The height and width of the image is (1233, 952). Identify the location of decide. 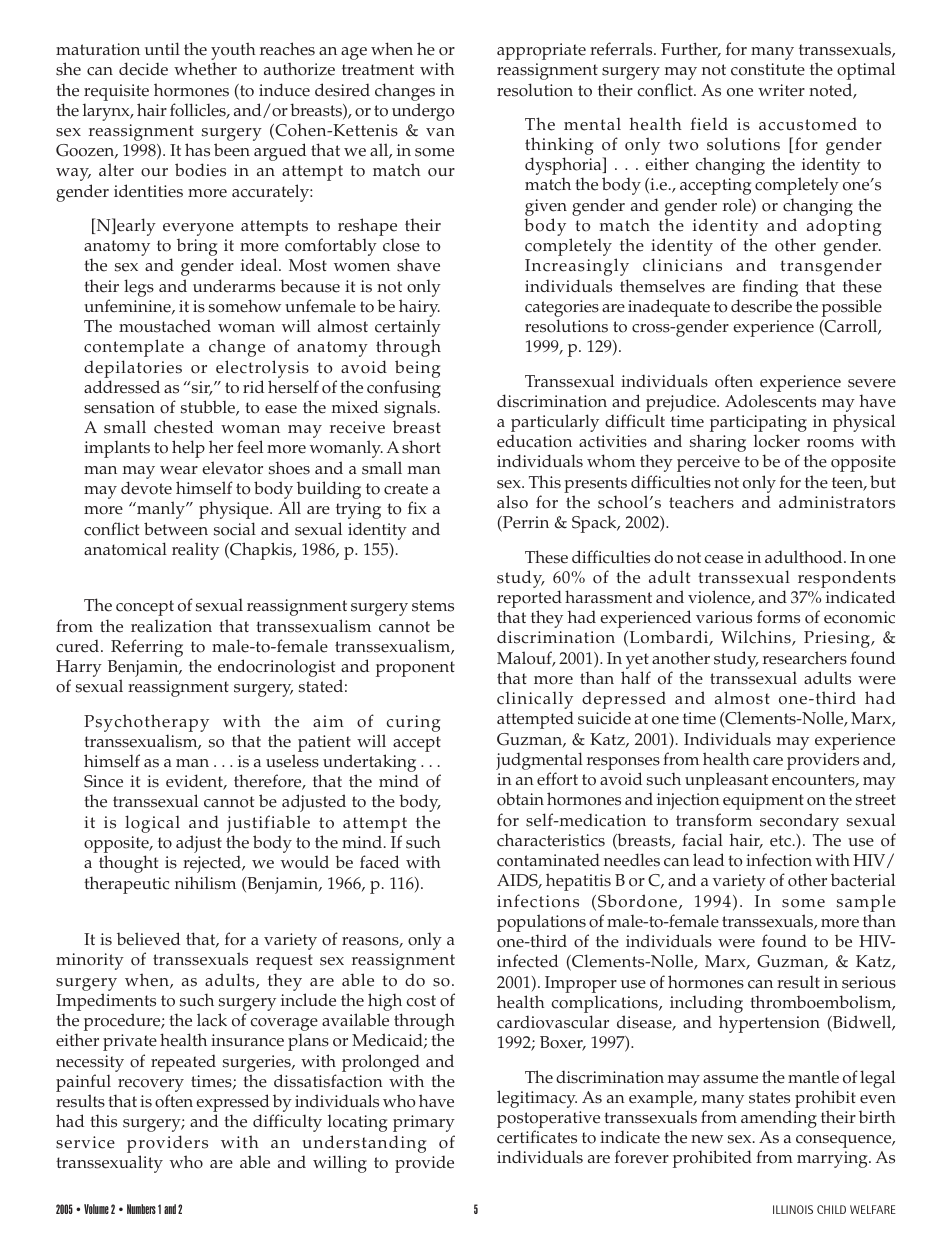
(143, 69).
